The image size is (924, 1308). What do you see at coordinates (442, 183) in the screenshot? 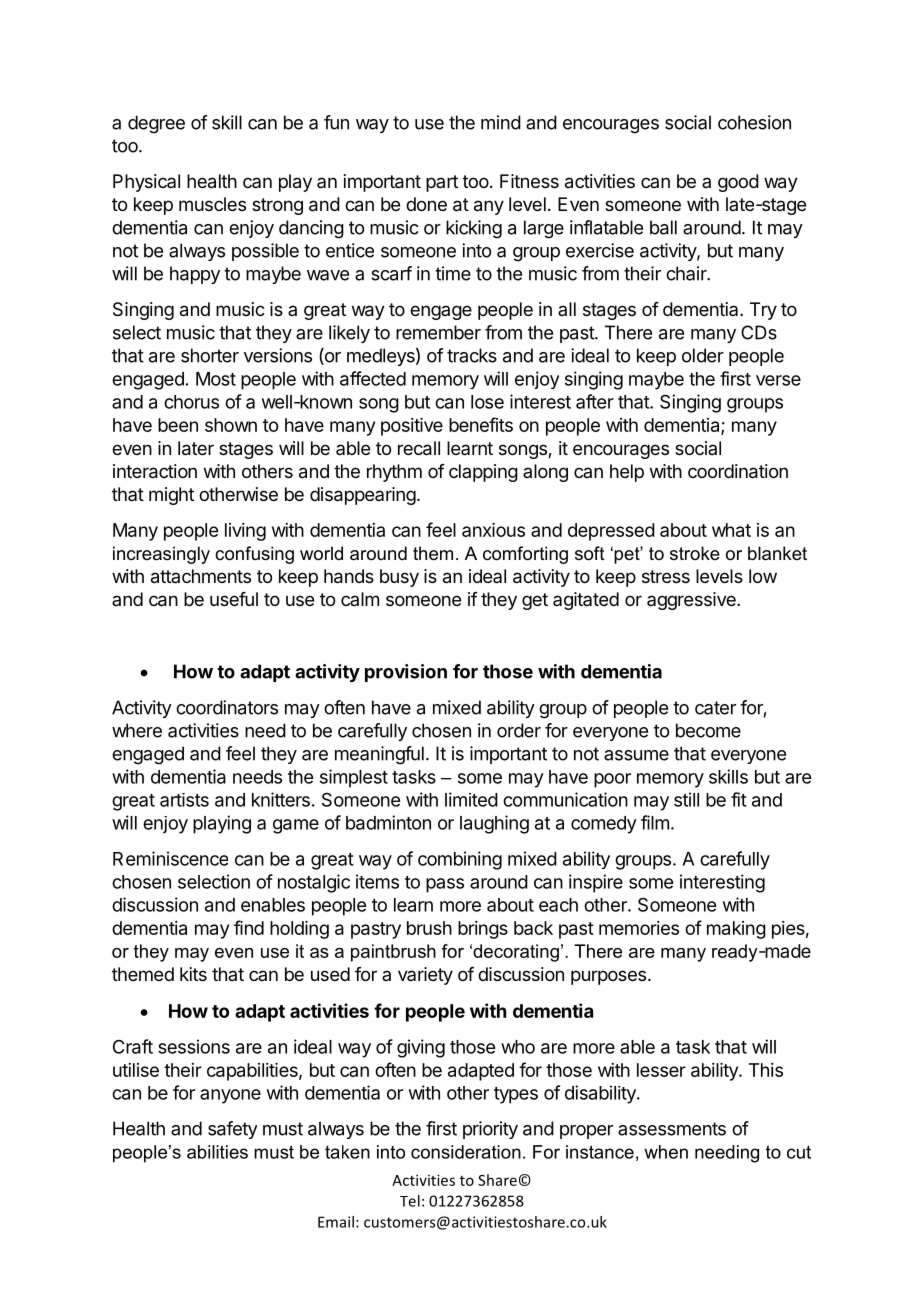
I see `part` at bounding box center [442, 183].
